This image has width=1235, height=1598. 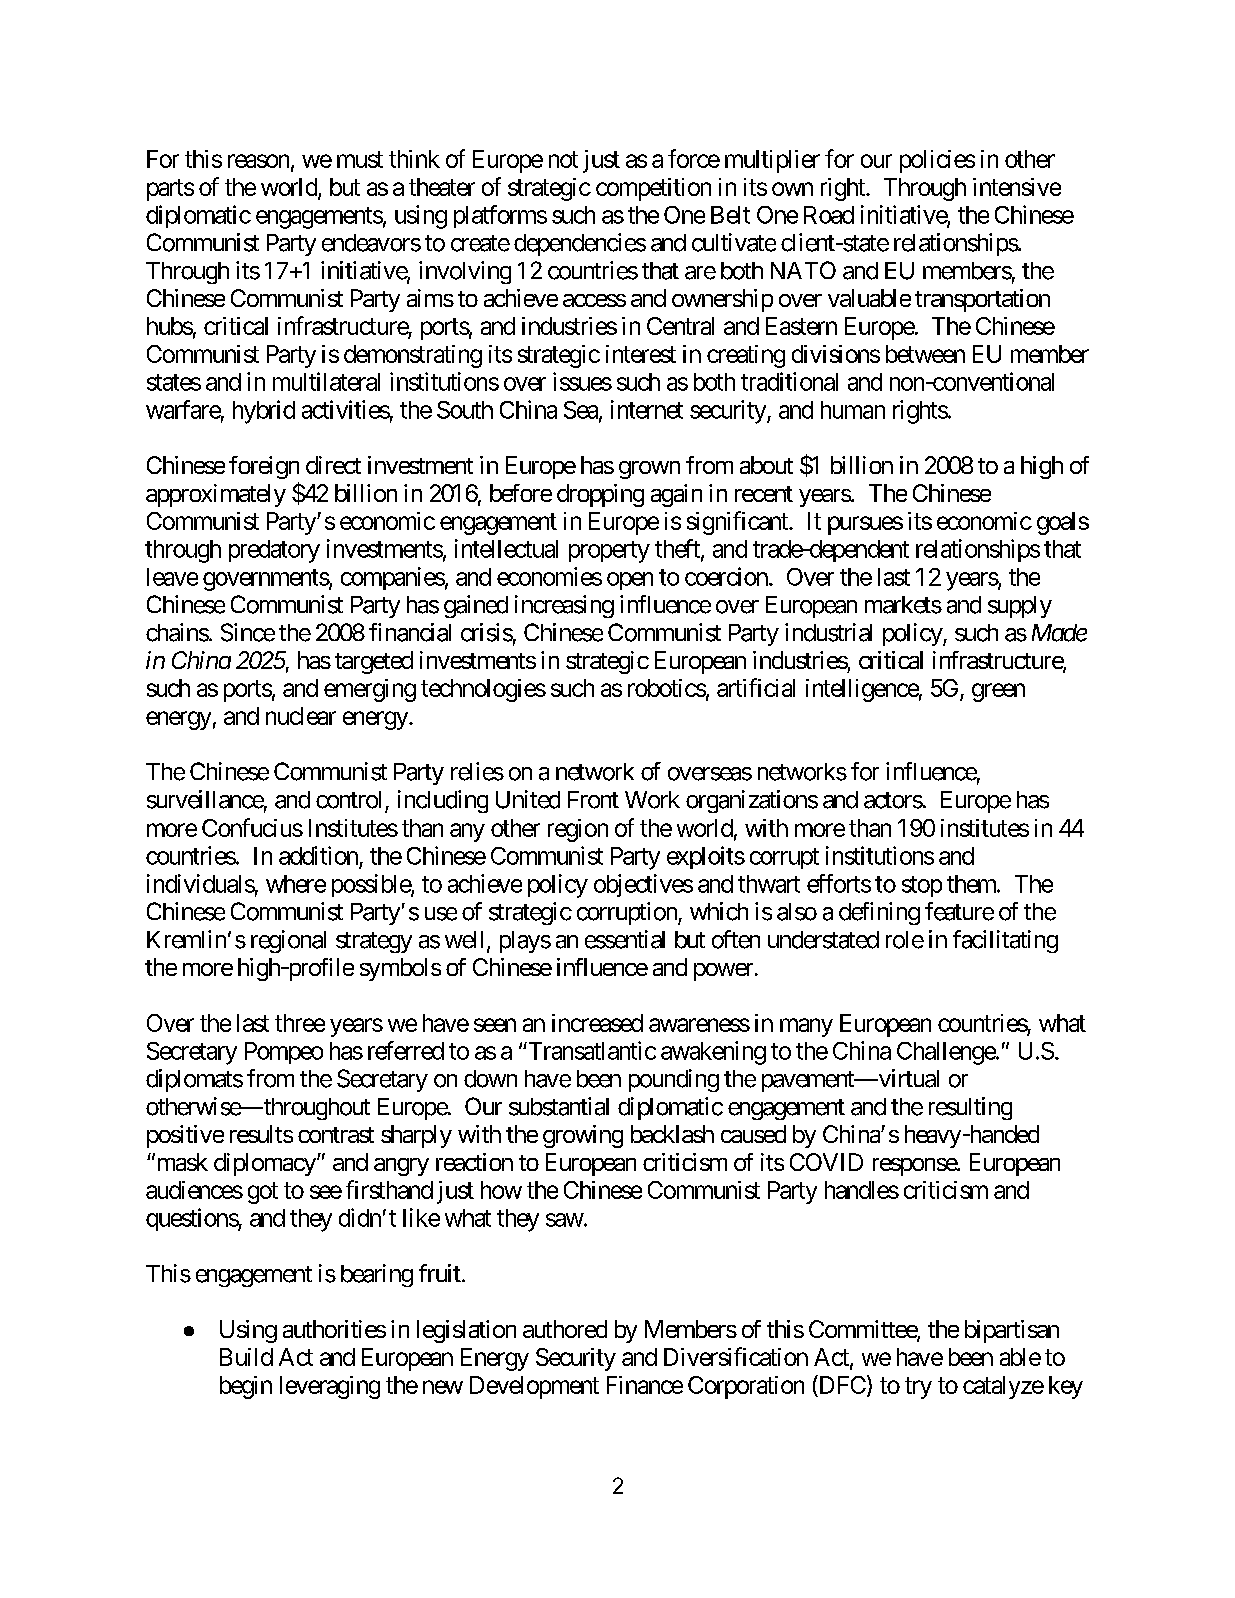 I want to click on Front, so click(x=593, y=800).
